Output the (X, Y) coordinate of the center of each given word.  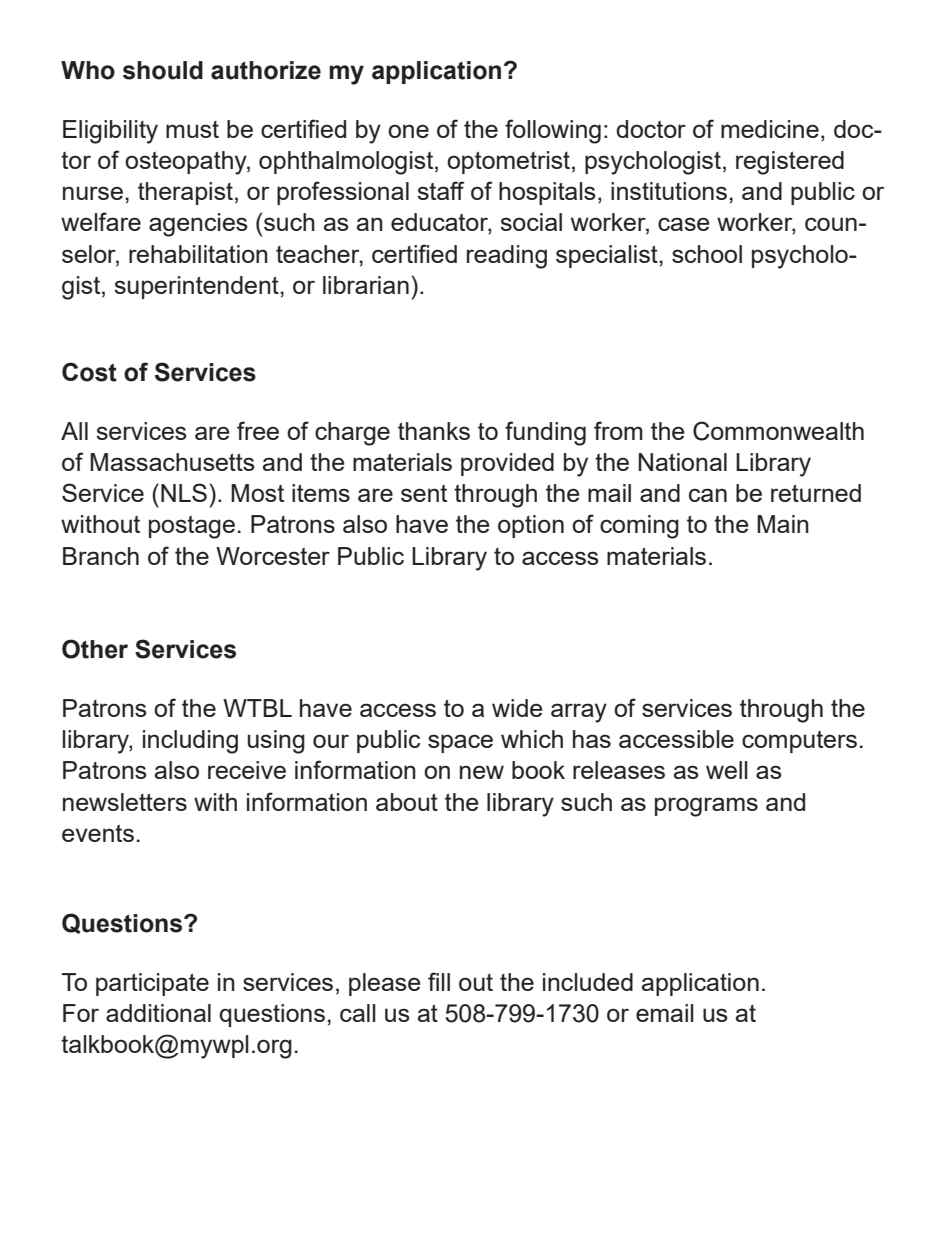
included (588, 982)
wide (517, 708)
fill (439, 981)
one (408, 131)
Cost (89, 372)
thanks (434, 431)
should (163, 70)
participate (152, 984)
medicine (770, 129)
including (190, 742)
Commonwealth (778, 431)
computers (799, 742)
